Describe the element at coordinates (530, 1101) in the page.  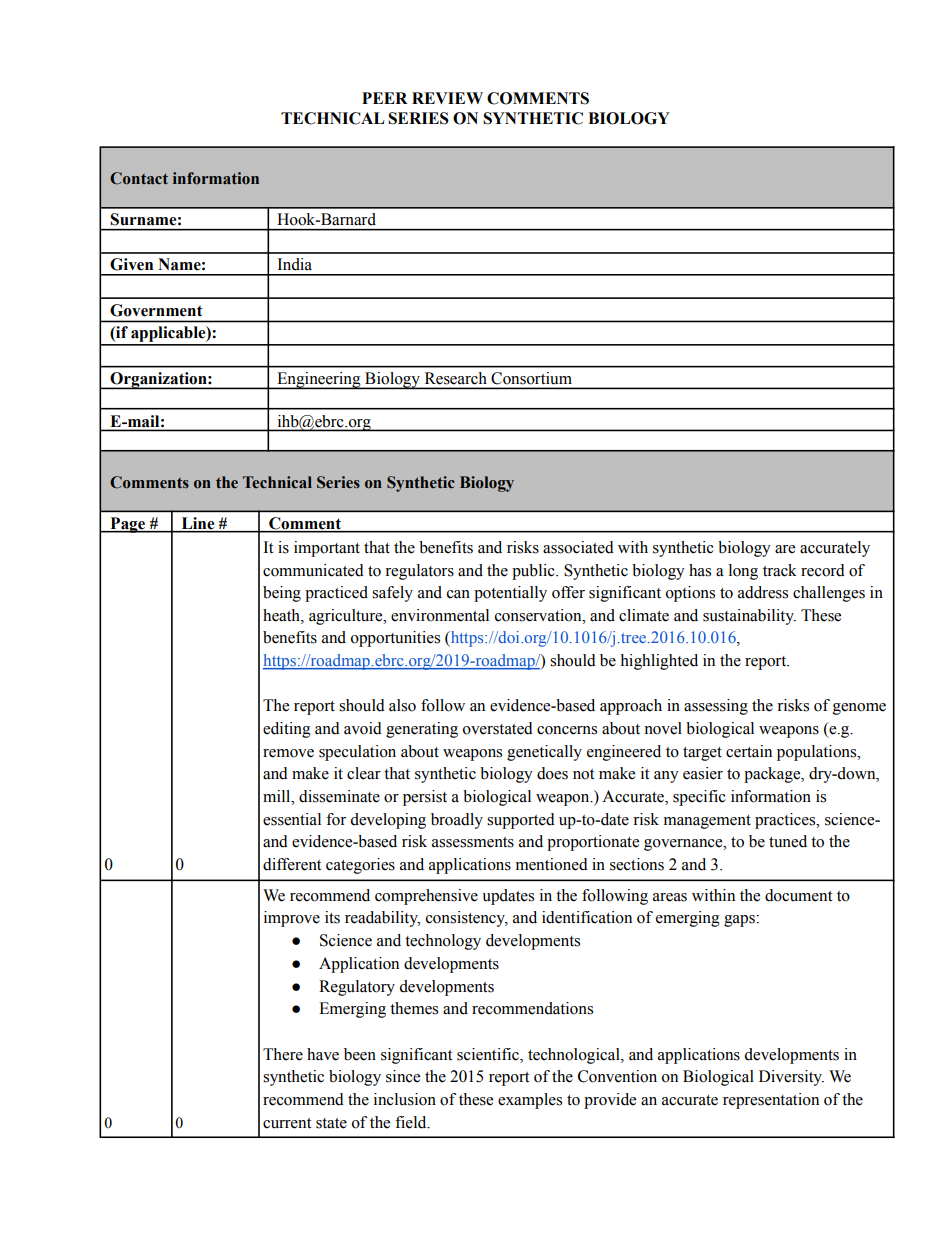
I see `examples` at that location.
